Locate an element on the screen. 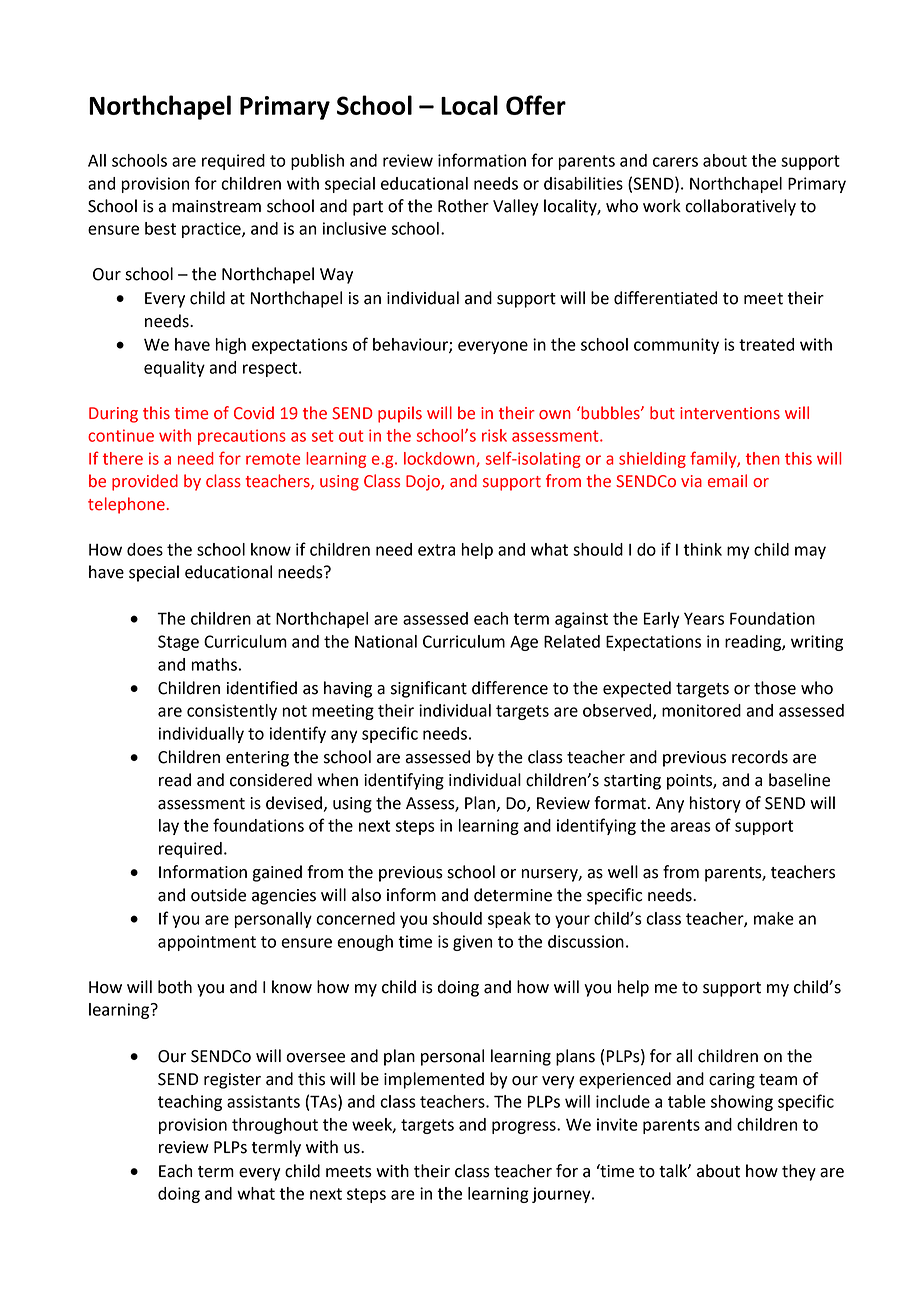 The width and height of the screenshot is (924, 1308). throughout is located at coordinates (275, 1126).
